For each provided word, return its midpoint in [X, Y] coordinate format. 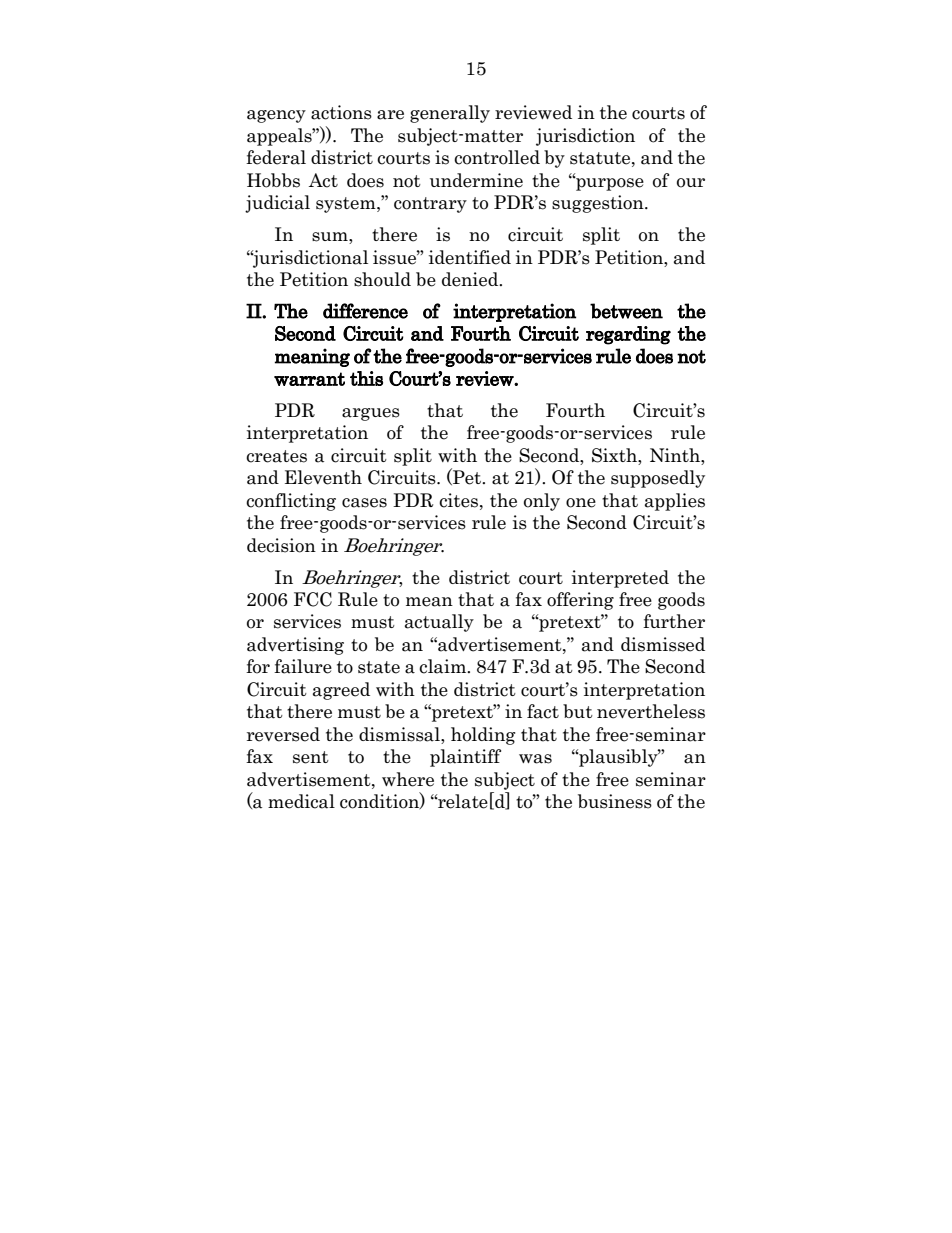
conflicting [291, 502]
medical [301, 801]
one [581, 503]
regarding [628, 335]
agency [276, 116]
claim [443, 666]
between [626, 311]
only [542, 502]
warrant [309, 379]
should [382, 279]
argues [371, 414]
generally [450, 114]
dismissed [663, 644]
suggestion [599, 204]
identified [470, 257]
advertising [295, 646]
